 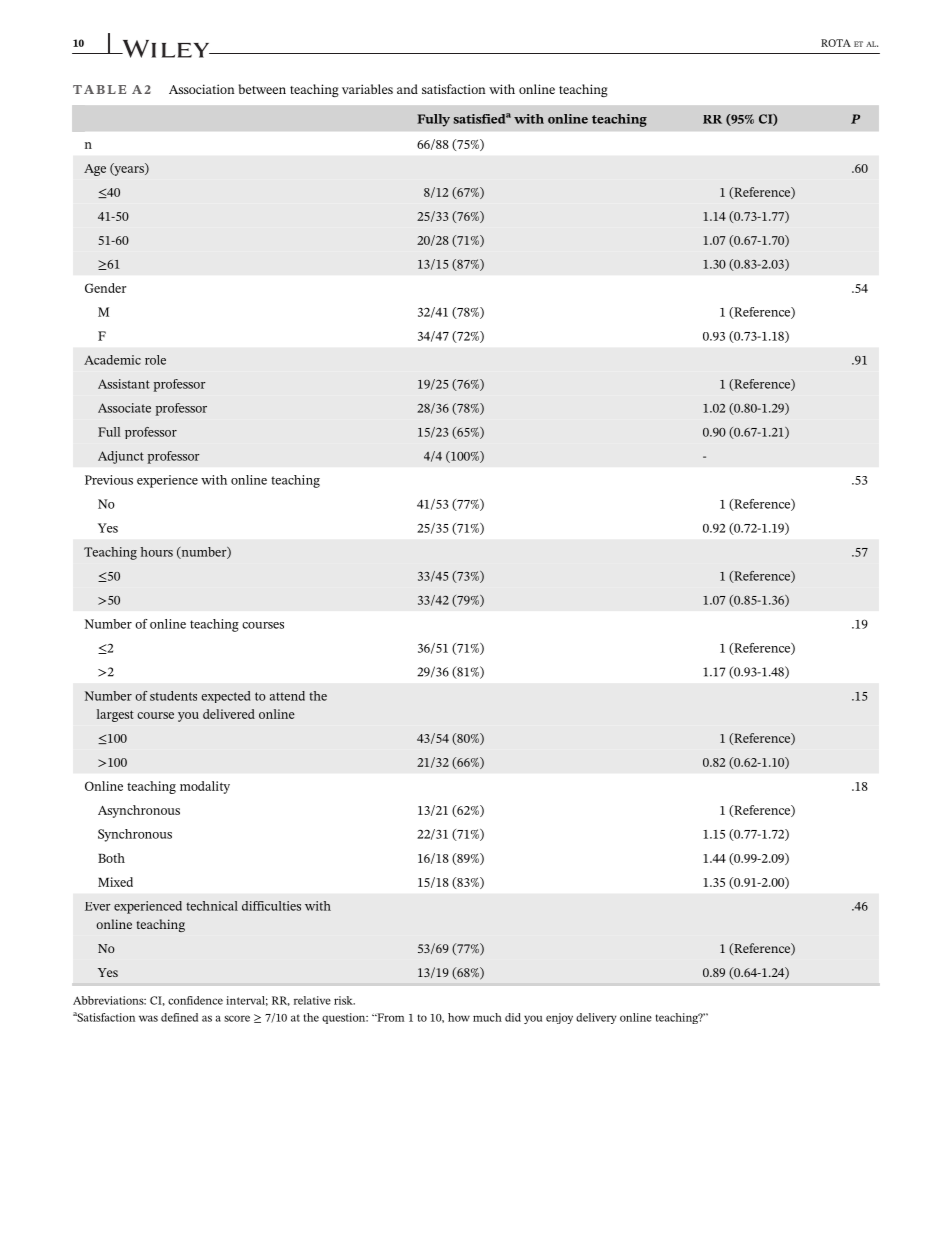 What do you see at coordinates (459, 1017) in the screenshot?
I see `how` at bounding box center [459, 1017].
